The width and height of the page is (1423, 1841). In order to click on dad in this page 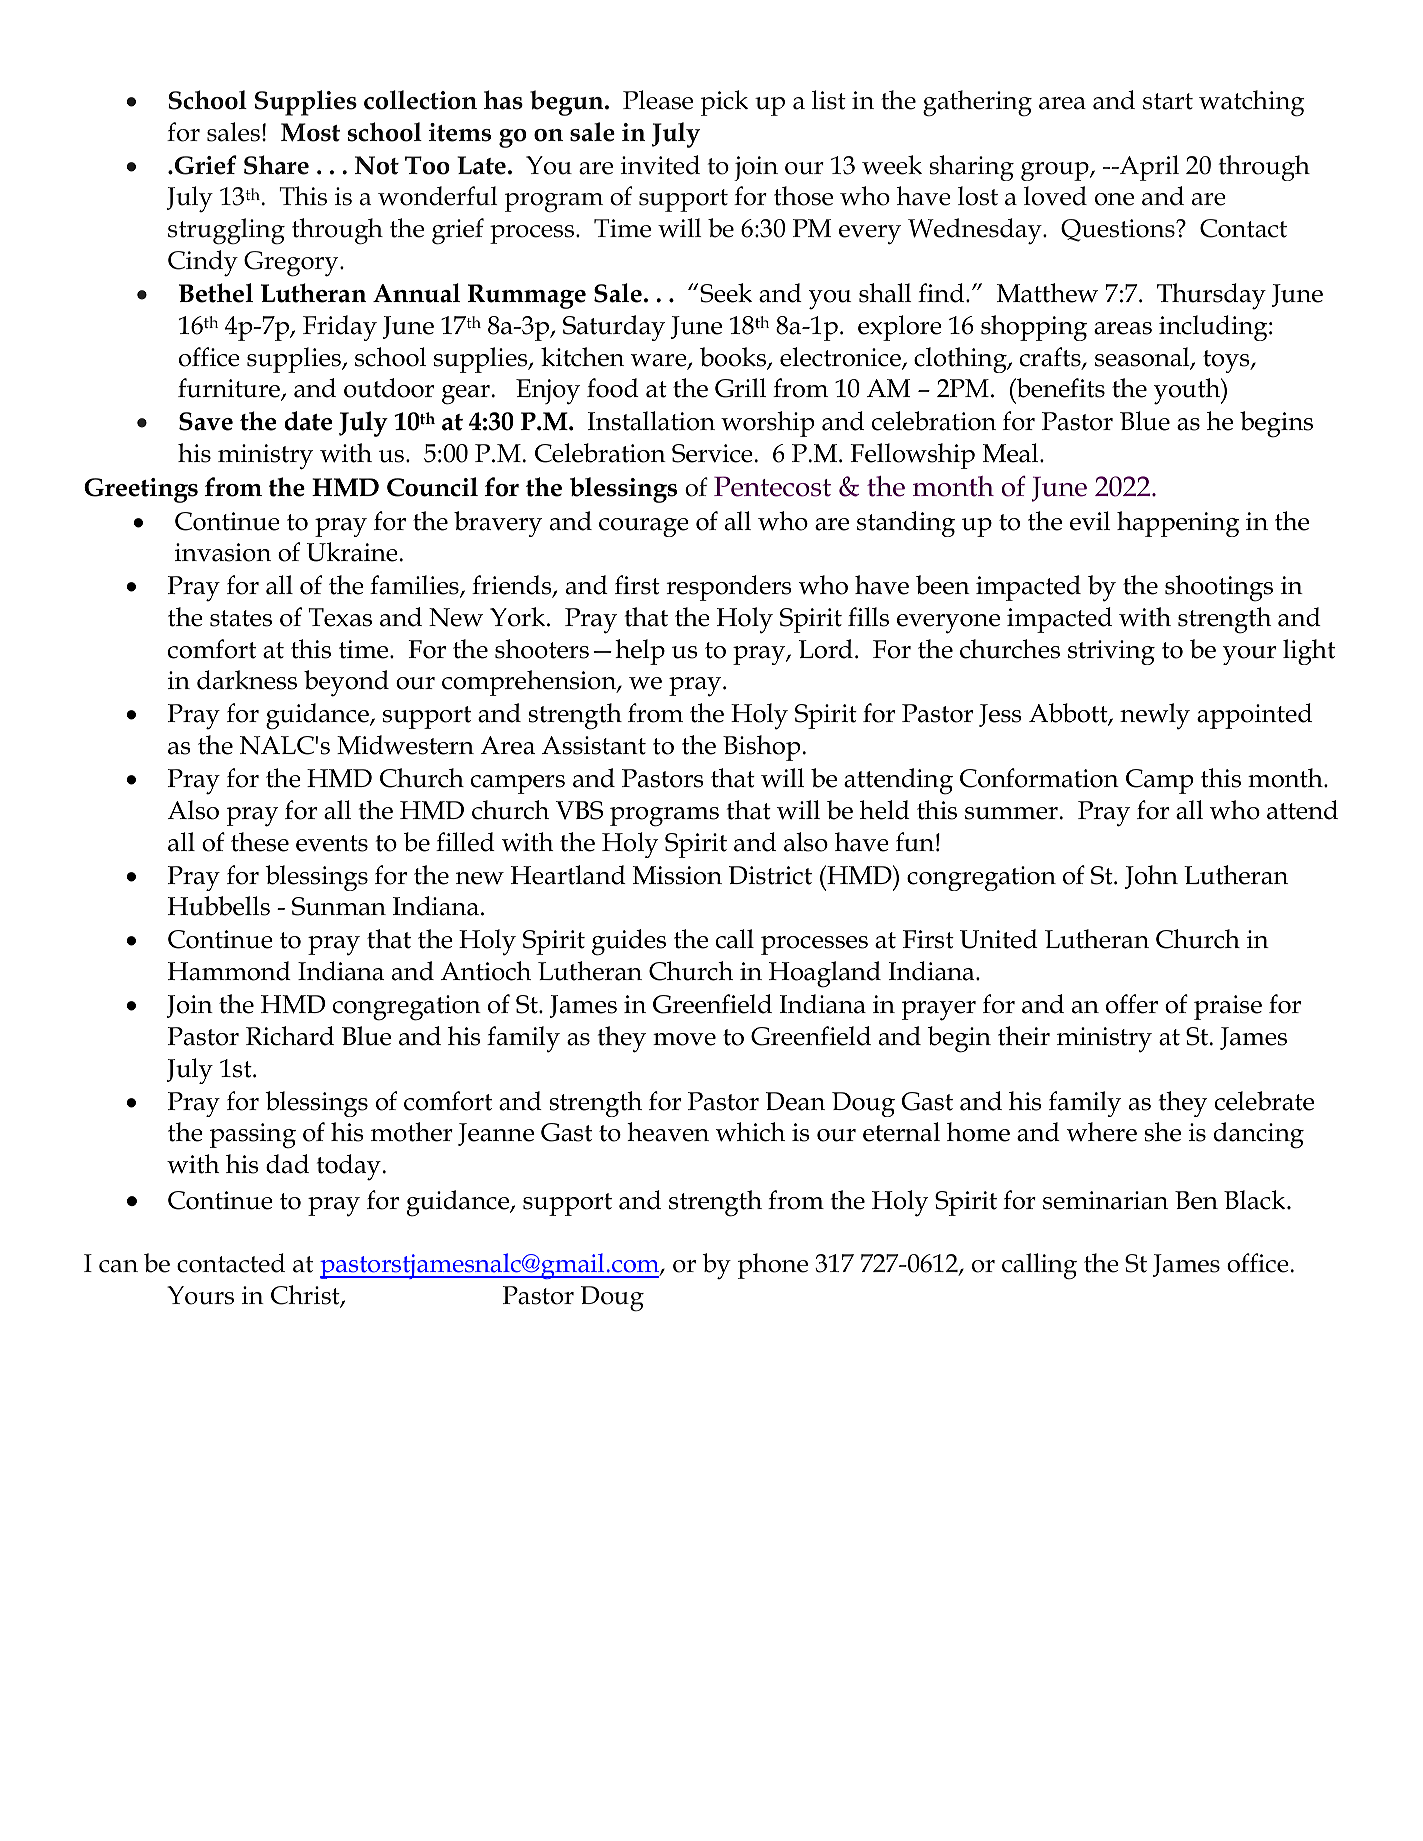, I will do `click(287, 1164)`.
